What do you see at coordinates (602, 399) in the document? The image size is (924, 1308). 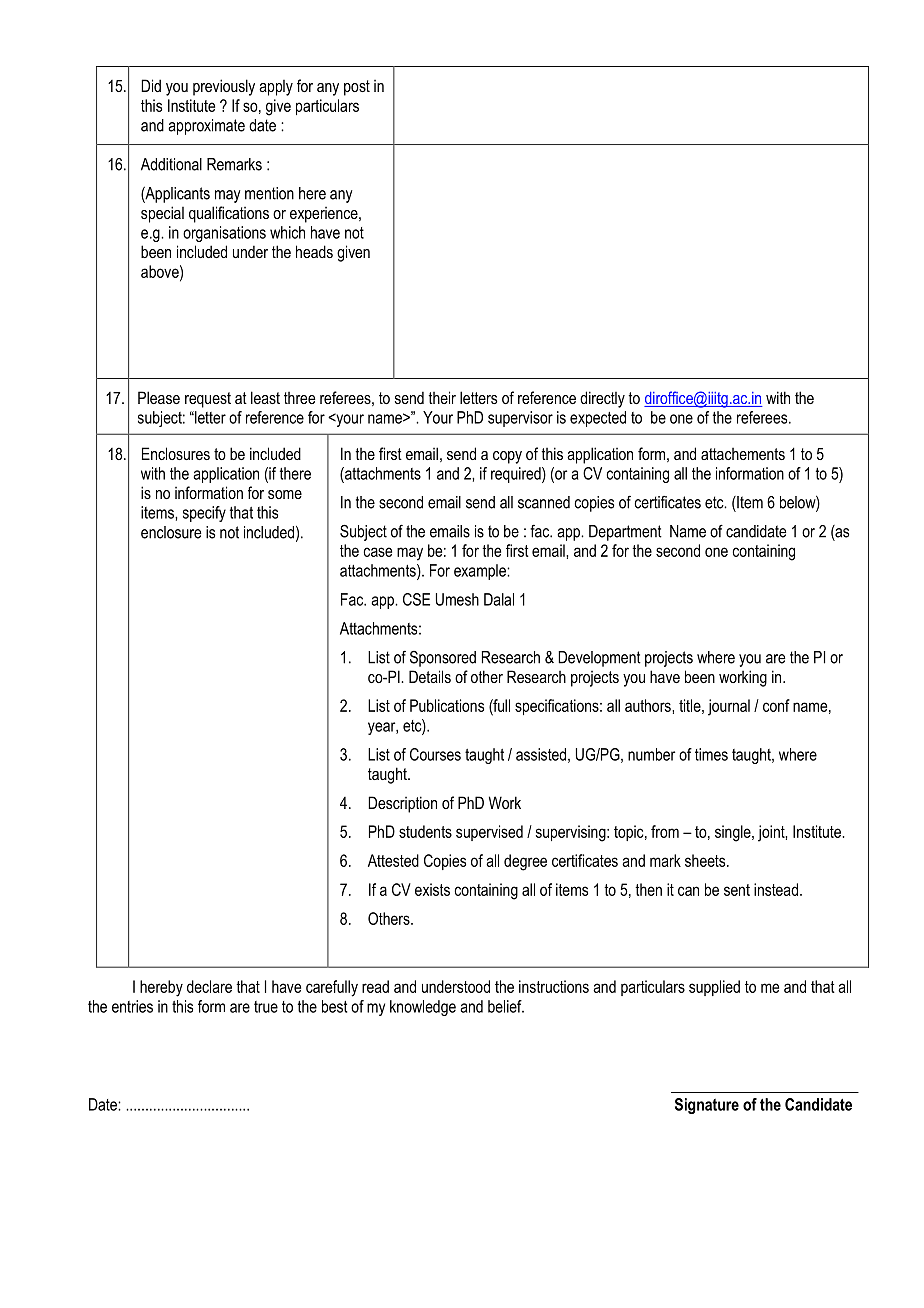 I see `directly` at bounding box center [602, 399].
